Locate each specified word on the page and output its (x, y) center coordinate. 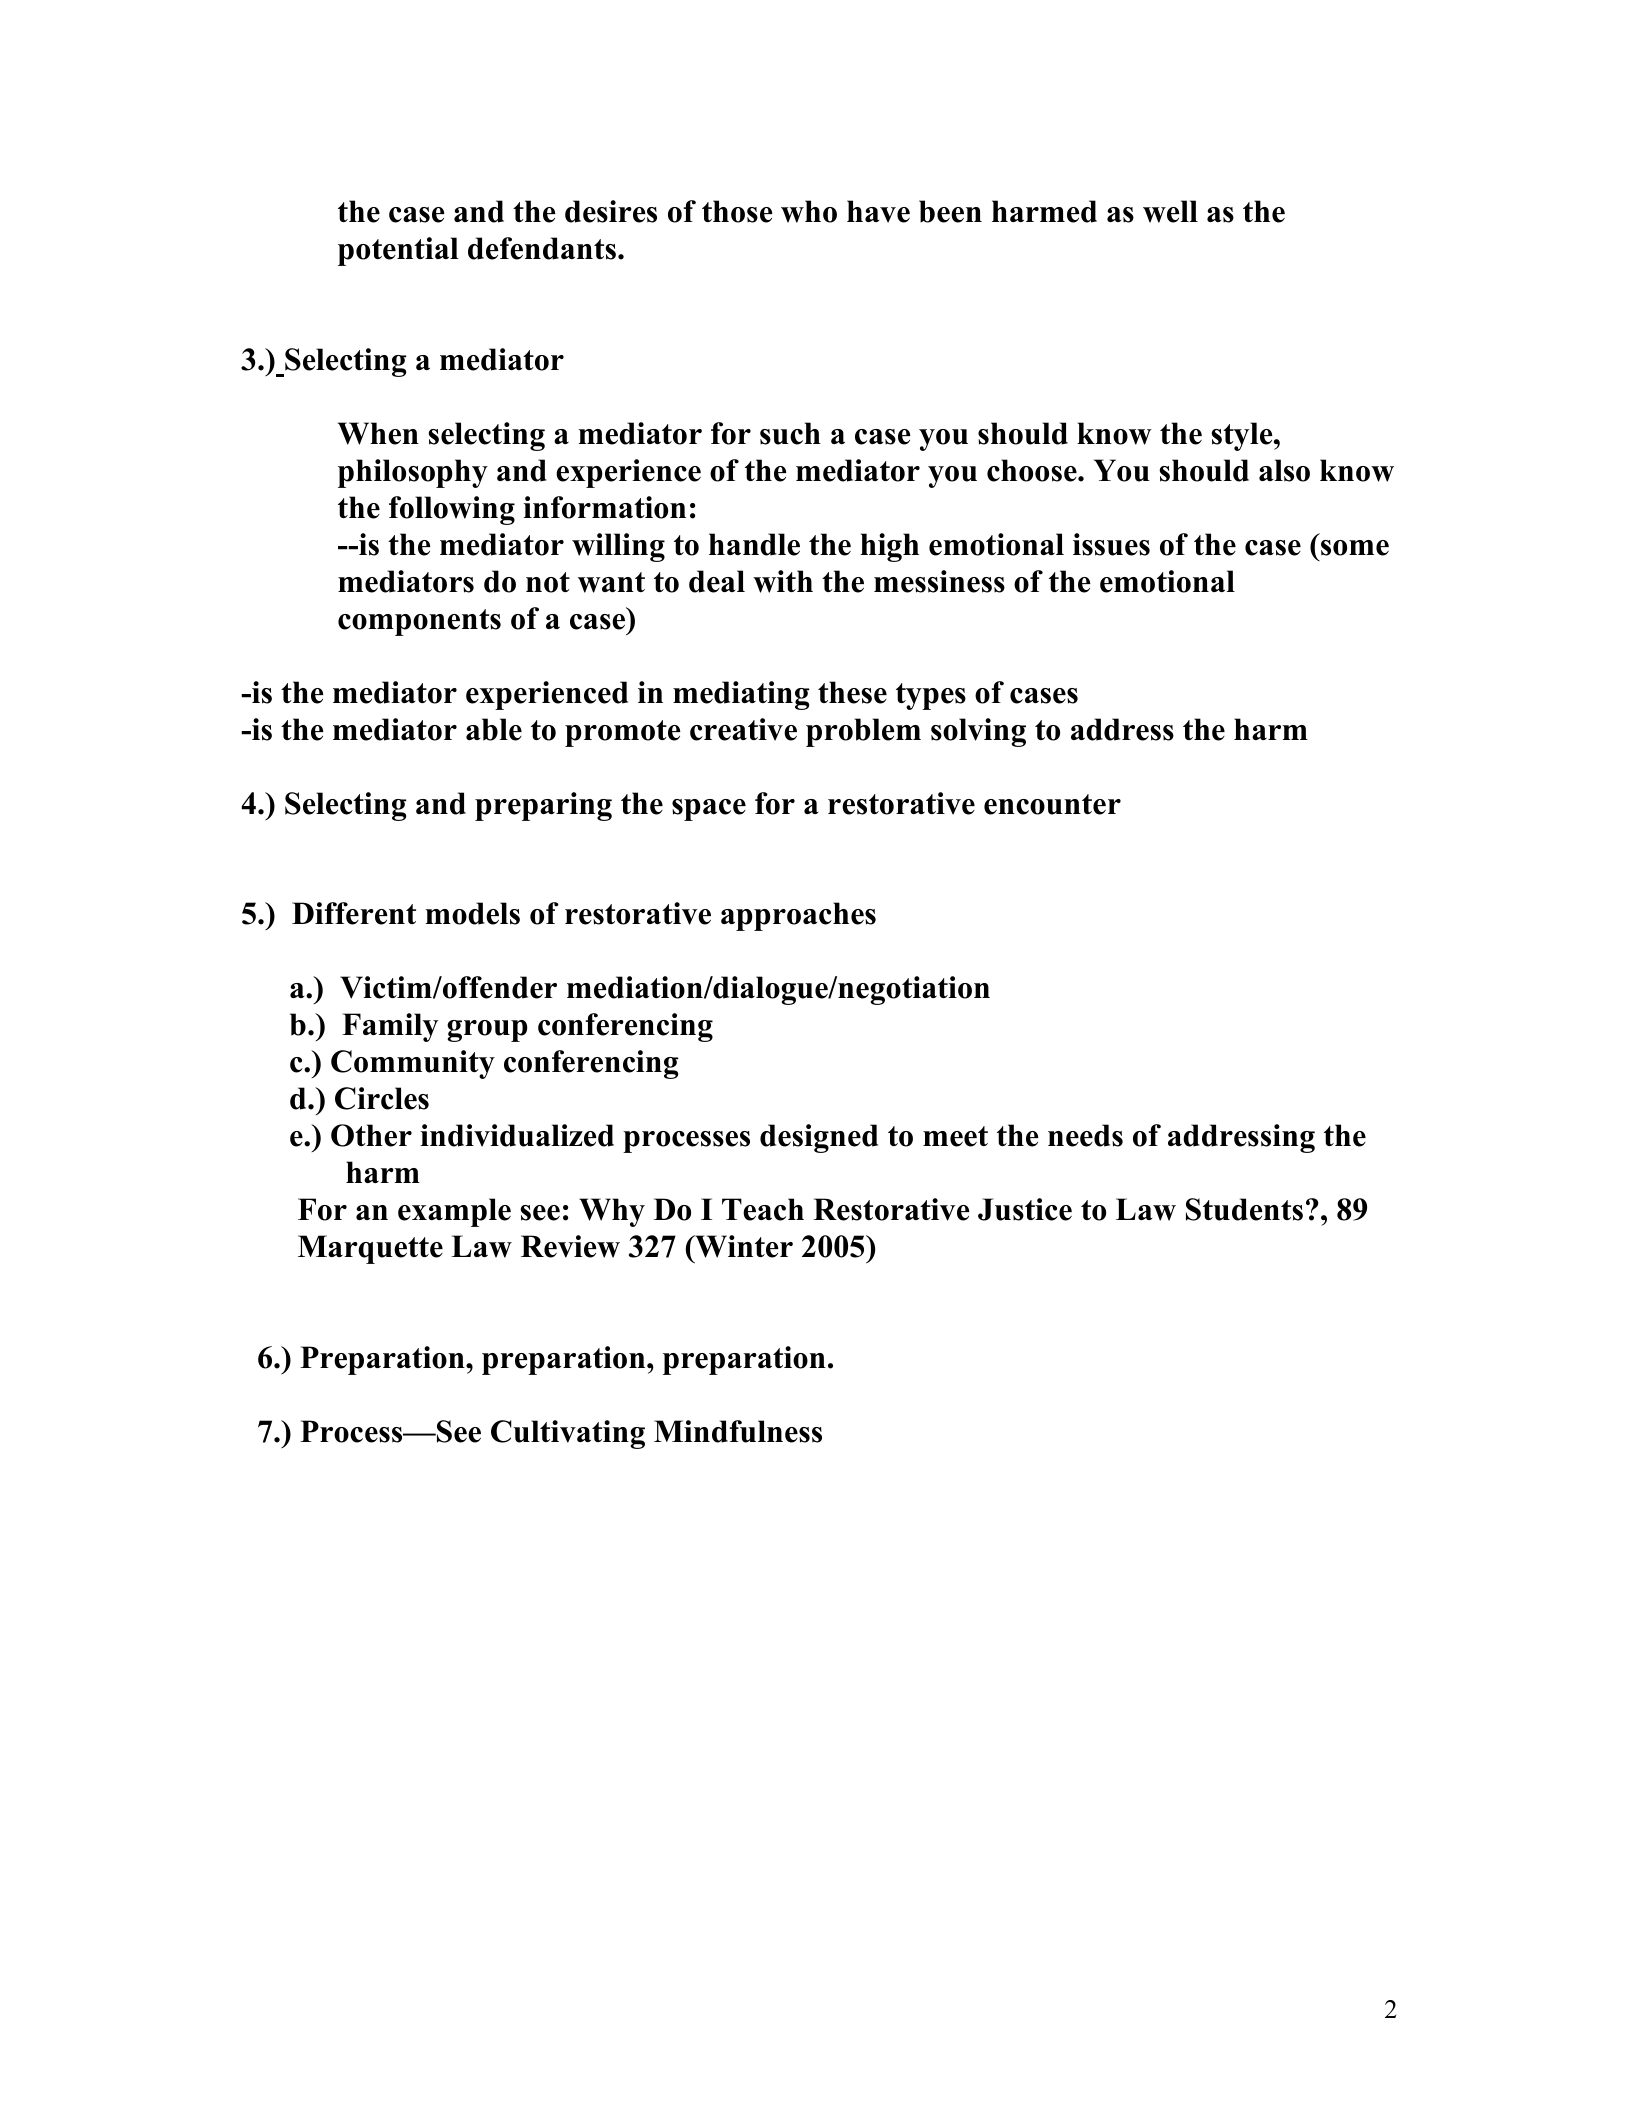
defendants (542, 248)
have (878, 211)
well (1170, 211)
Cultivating (568, 1434)
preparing (543, 806)
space (709, 810)
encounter (1052, 804)
